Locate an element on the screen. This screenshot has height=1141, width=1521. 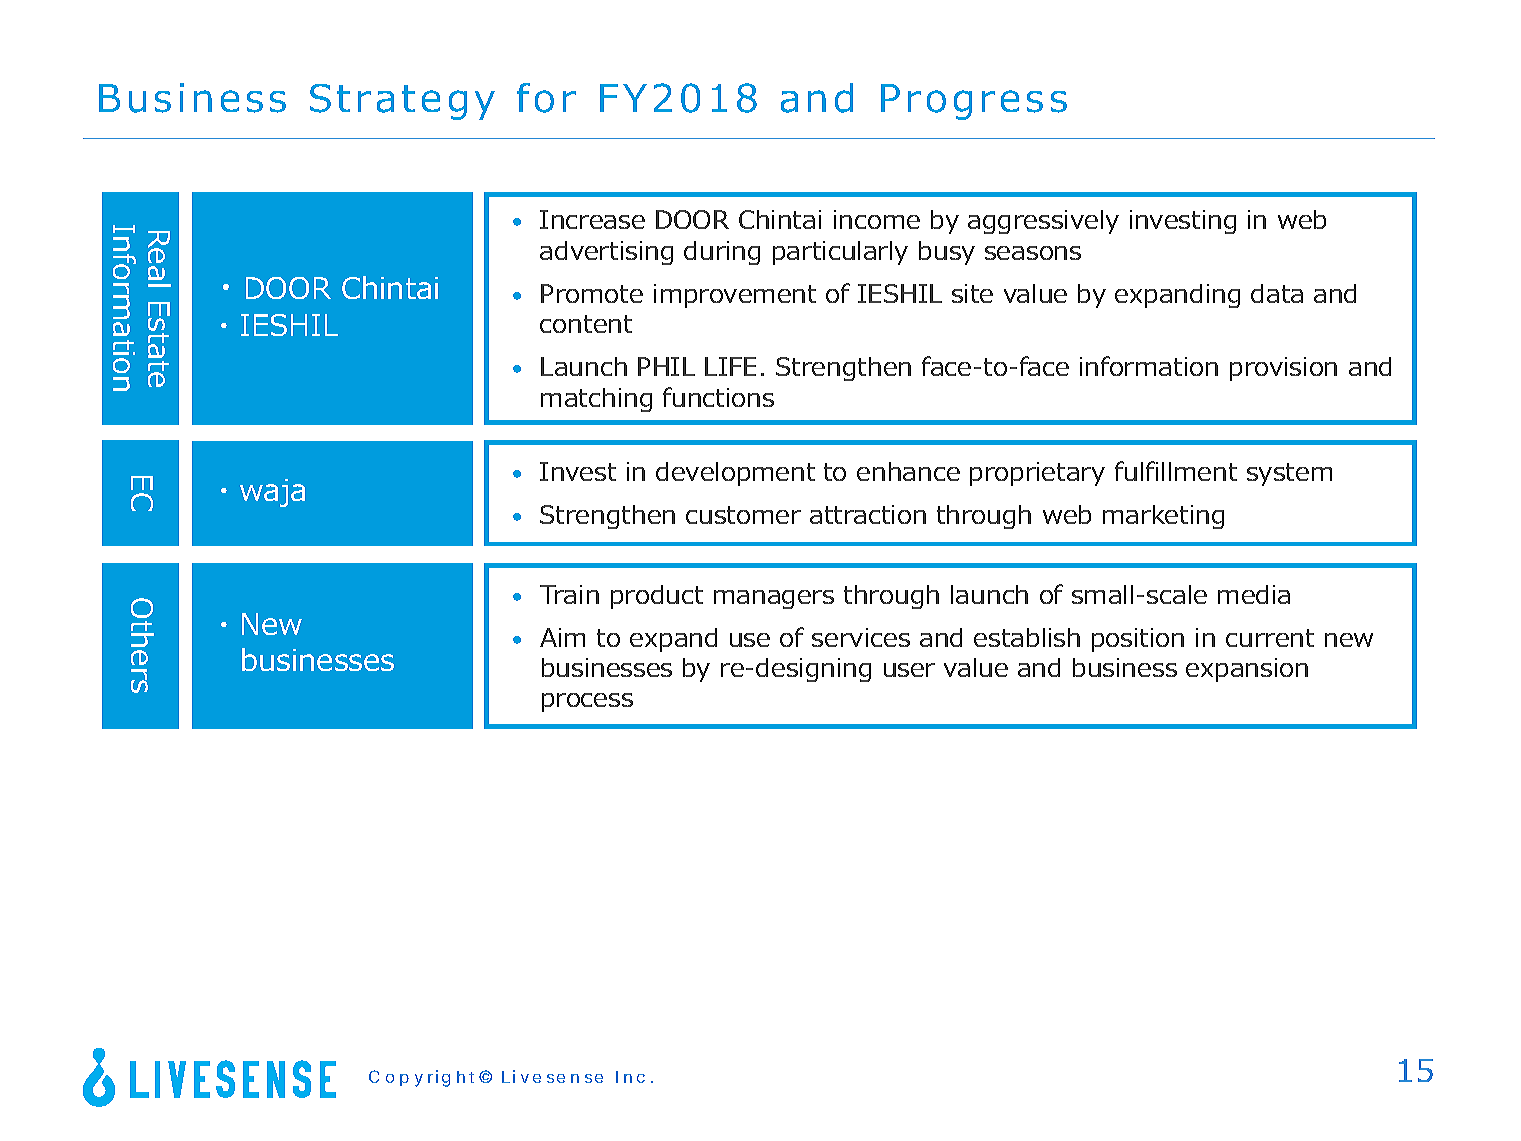
particularly is located at coordinates (840, 253).
